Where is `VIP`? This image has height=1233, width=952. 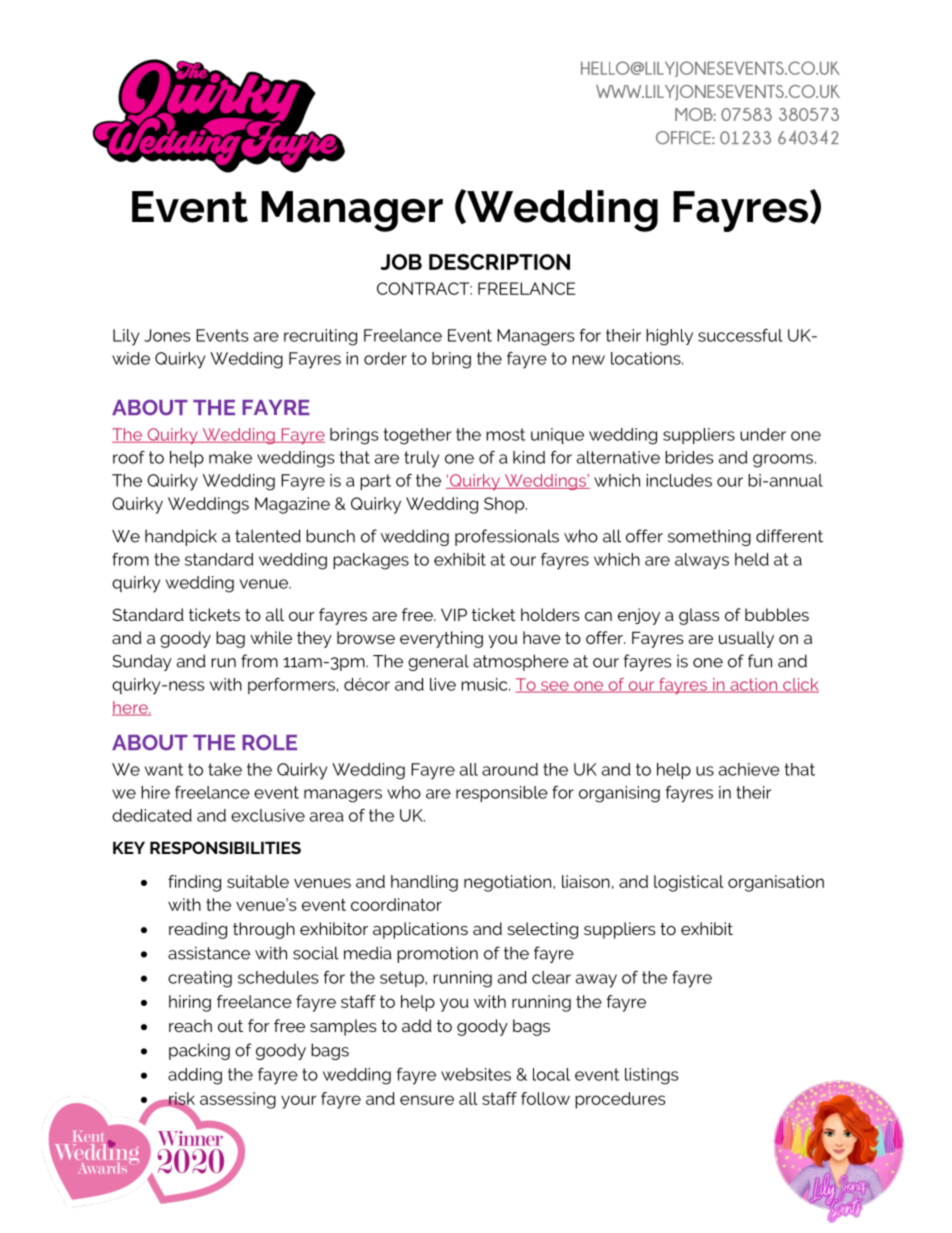 VIP is located at coordinates (454, 614).
